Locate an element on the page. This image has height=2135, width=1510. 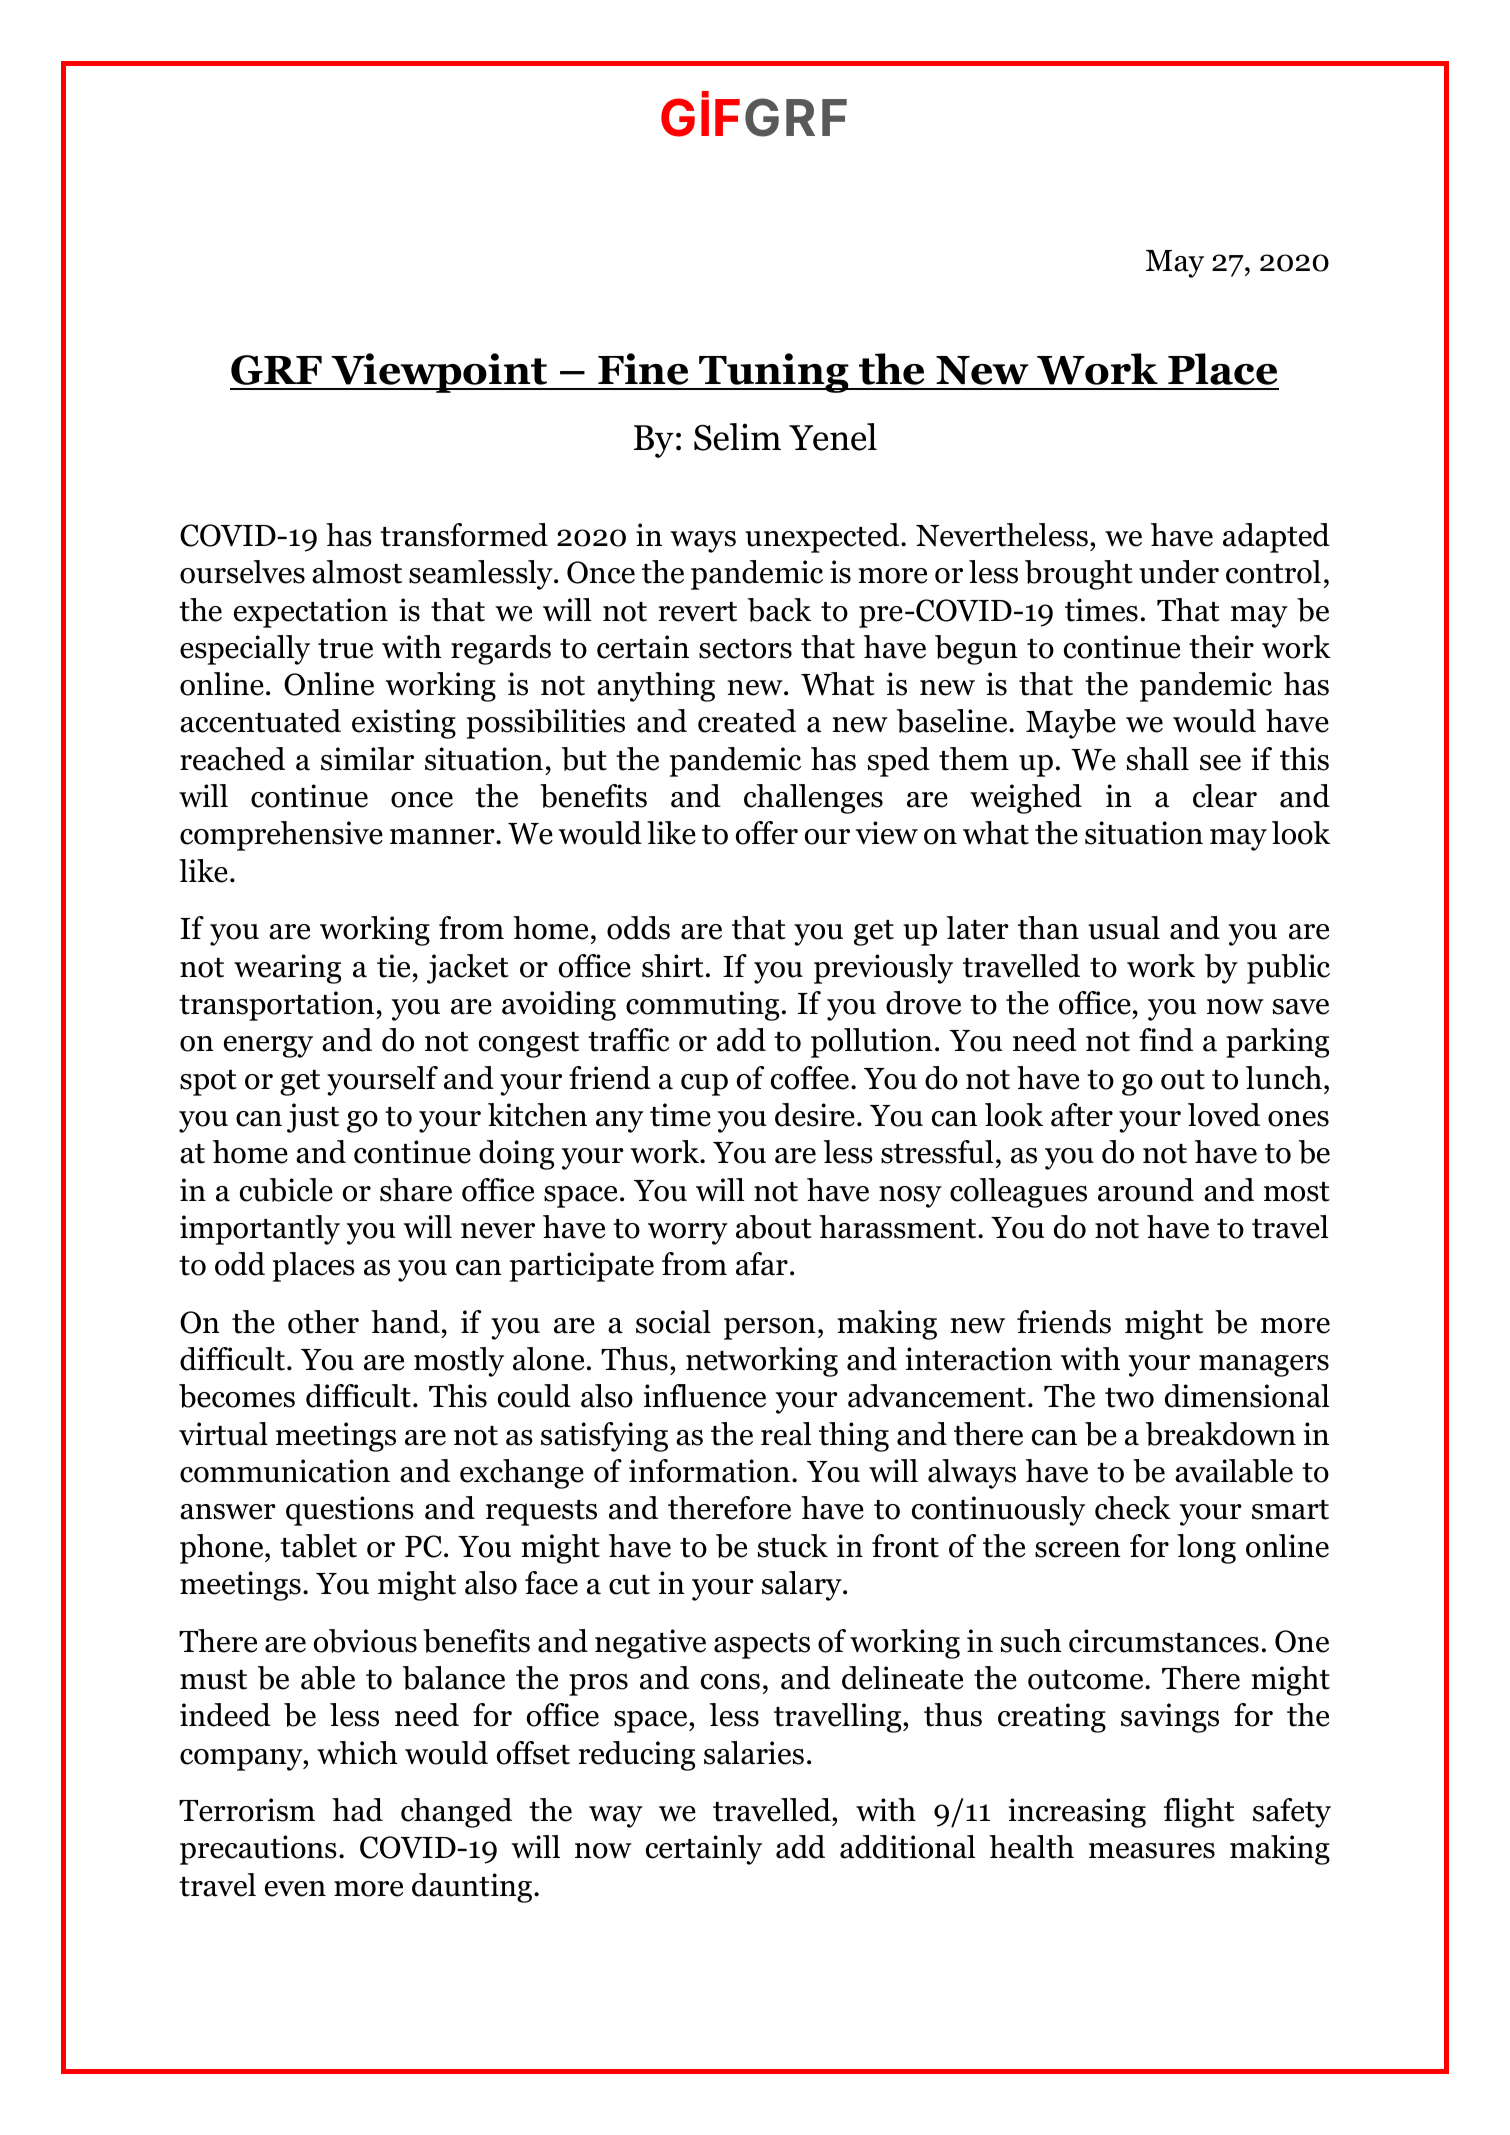
created is located at coordinates (747, 721).
